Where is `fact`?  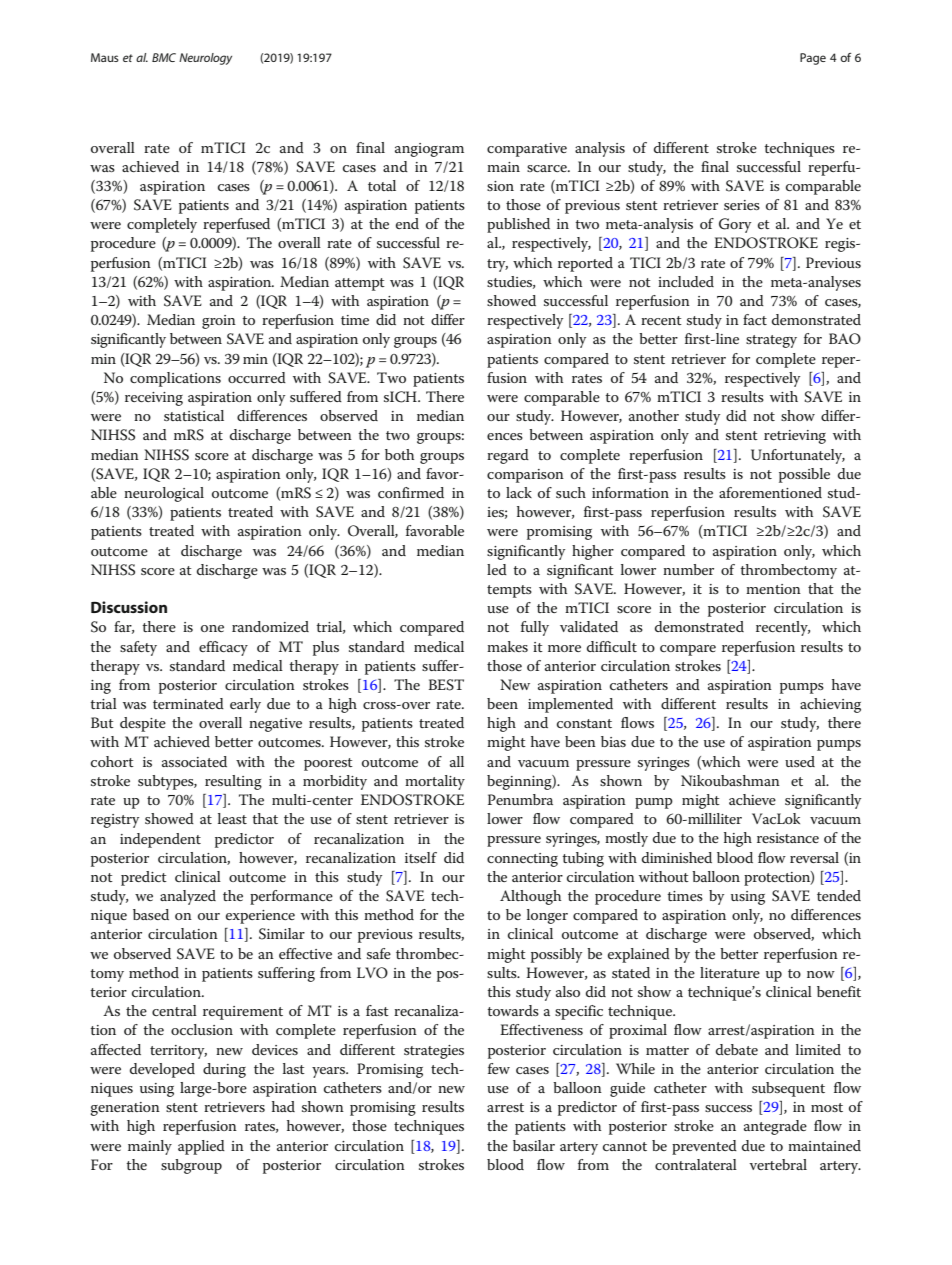 fact is located at coordinates (755, 319).
